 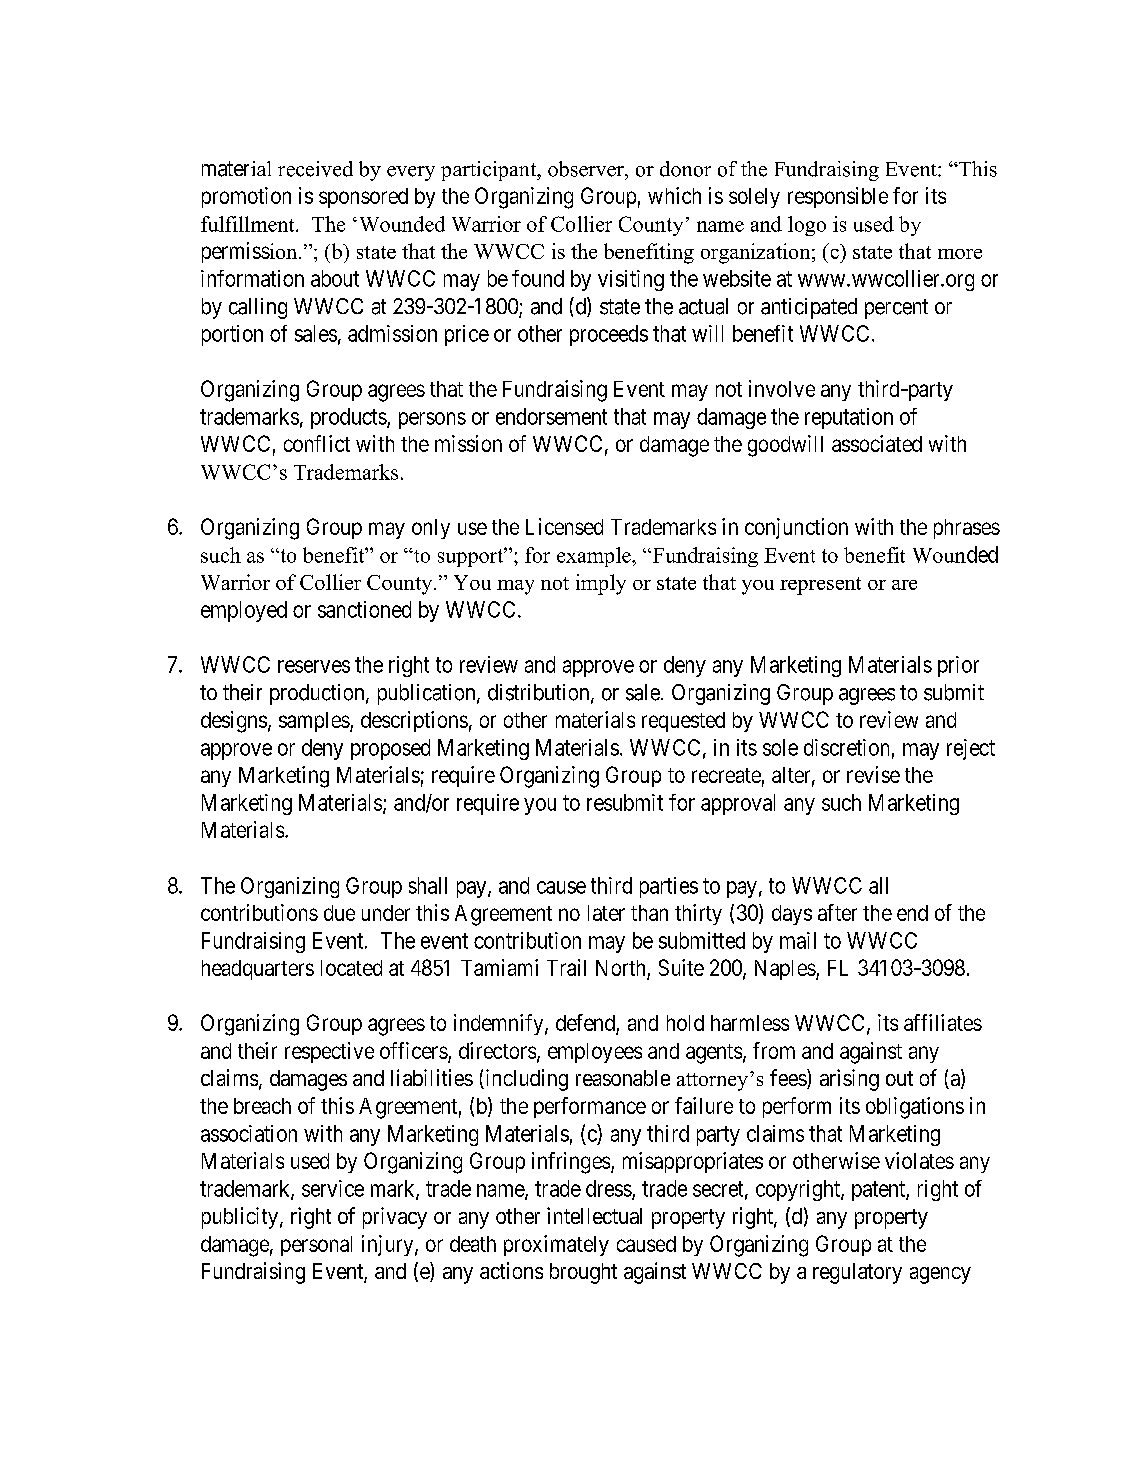 I want to click on personal, so click(x=316, y=1246).
